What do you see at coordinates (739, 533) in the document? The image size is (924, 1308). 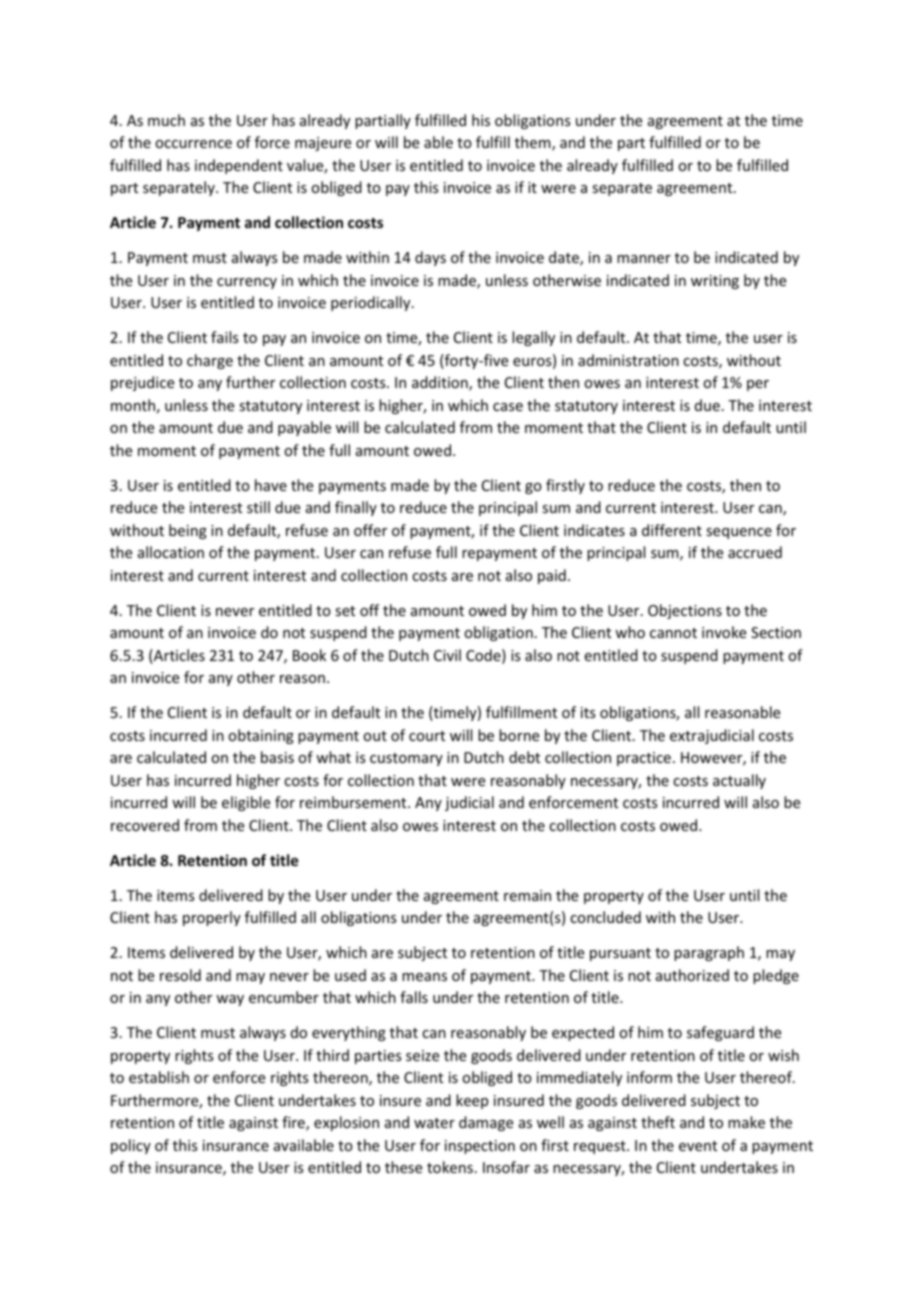 I see `sequence` at bounding box center [739, 533].
